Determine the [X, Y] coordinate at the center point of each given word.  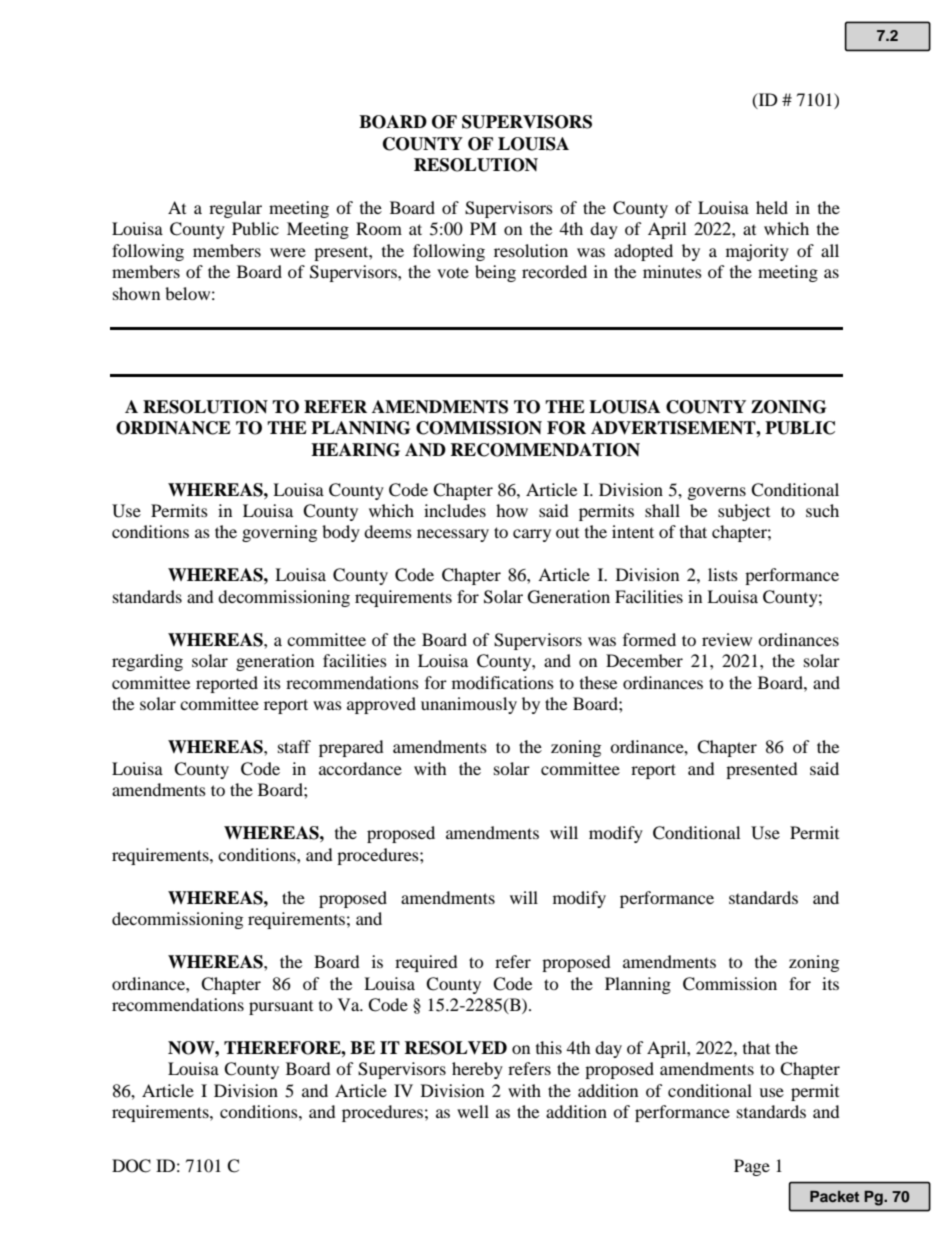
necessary [453, 535]
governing [279, 533]
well [473, 1111]
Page [752, 1167]
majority [757, 252]
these [598, 682]
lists [723, 574]
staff [294, 746]
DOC [131, 1166]
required [426, 963]
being [495, 273]
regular [235, 209]
